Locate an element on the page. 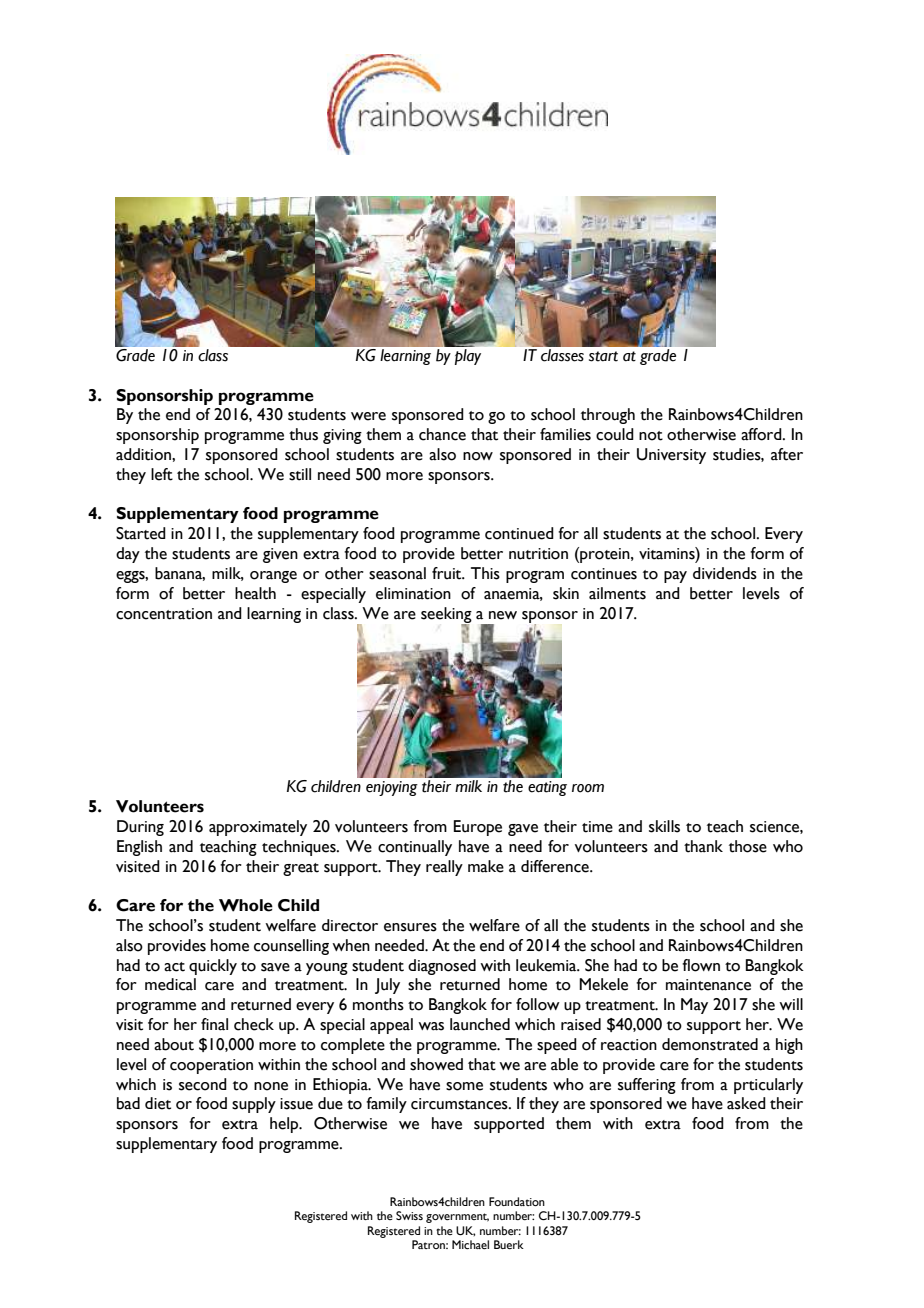 This page has height=1308, width=924. final is located at coordinates (214, 1024).
